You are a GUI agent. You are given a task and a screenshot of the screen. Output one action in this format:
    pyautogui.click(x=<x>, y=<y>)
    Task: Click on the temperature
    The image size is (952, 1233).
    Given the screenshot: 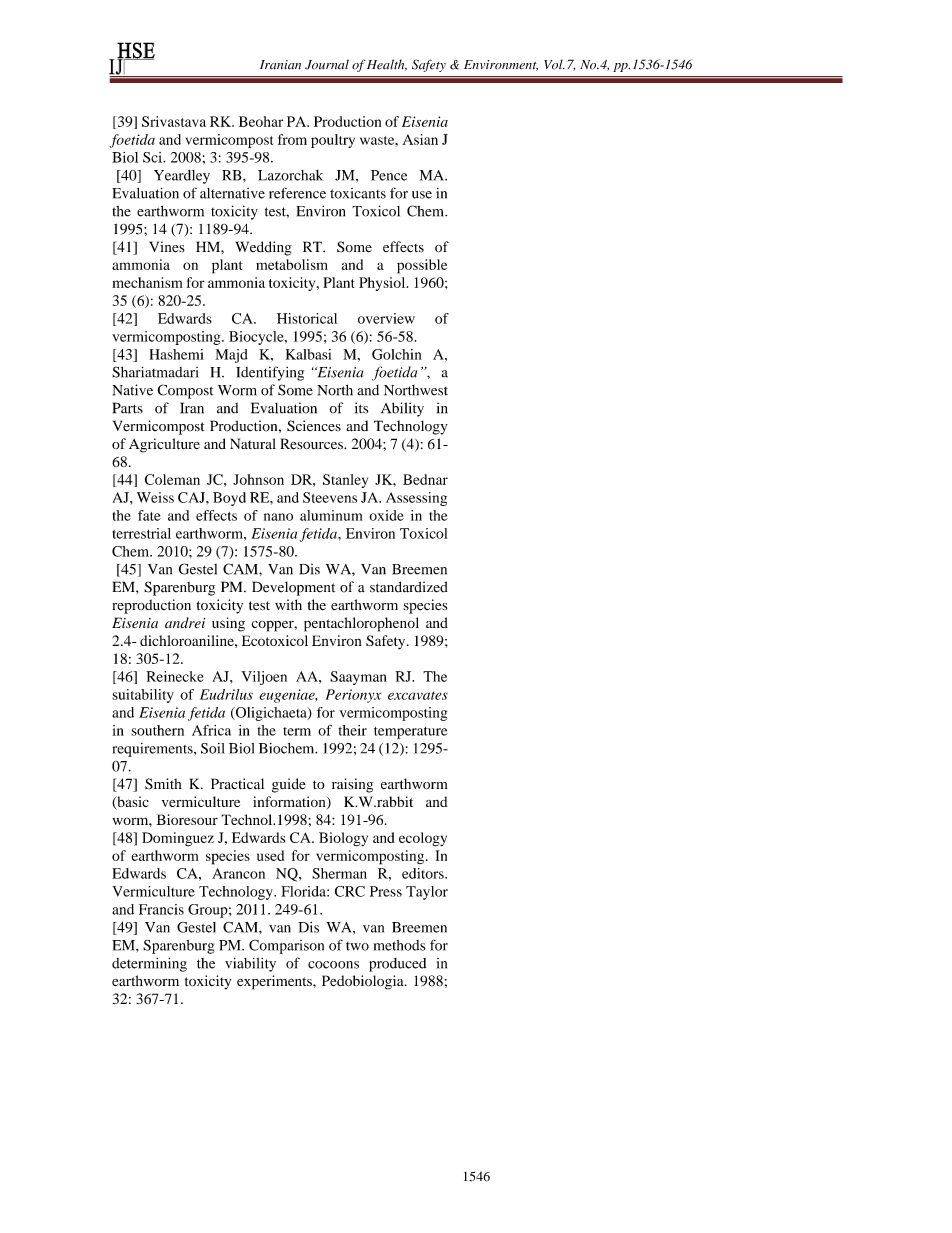 What is the action you would take?
    pyautogui.click(x=411, y=733)
